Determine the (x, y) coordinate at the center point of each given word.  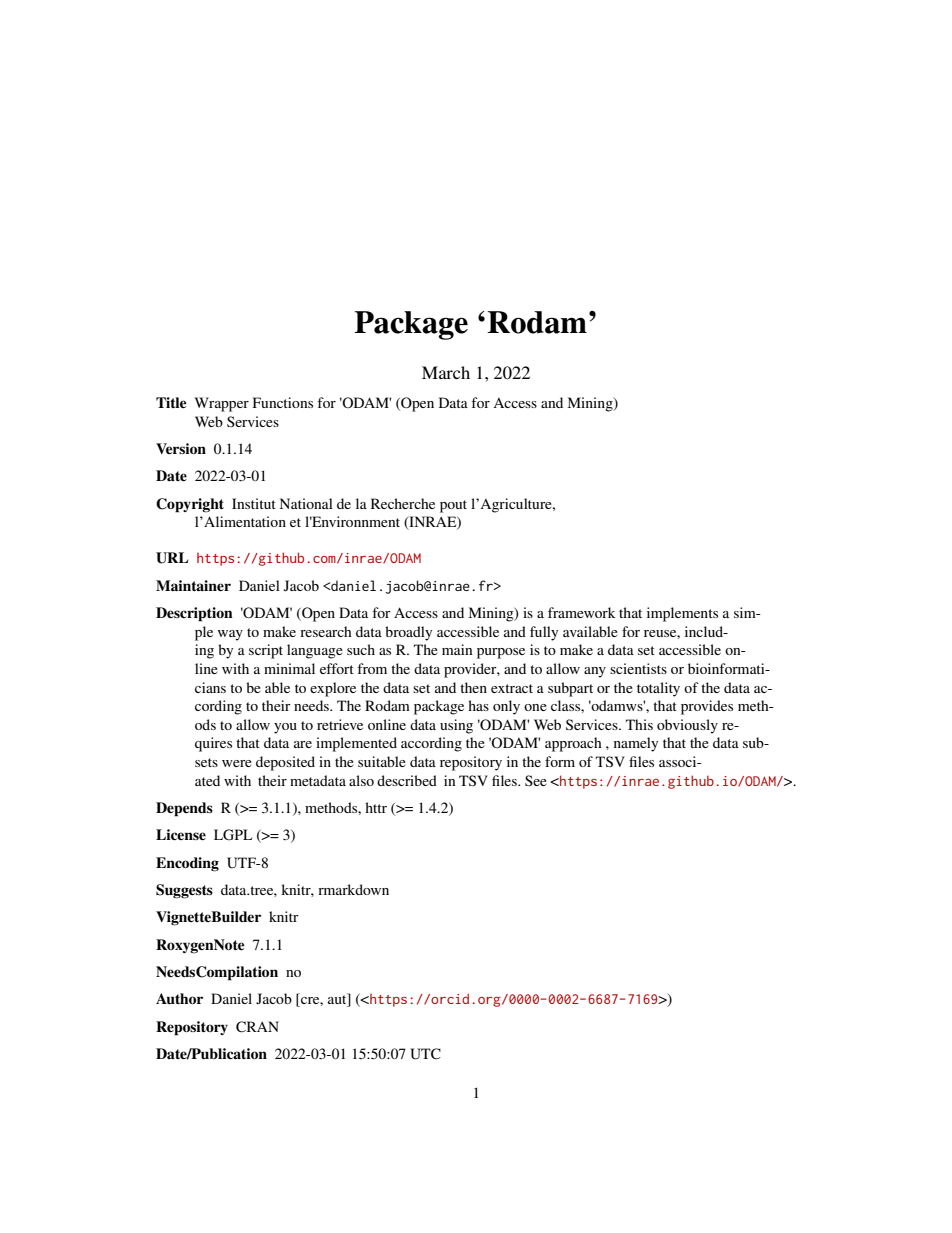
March (446, 372)
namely (636, 744)
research (326, 631)
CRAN (257, 1027)
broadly (408, 633)
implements (682, 614)
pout (453, 506)
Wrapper (222, 404)
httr (376, 807)
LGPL (233, 835)
